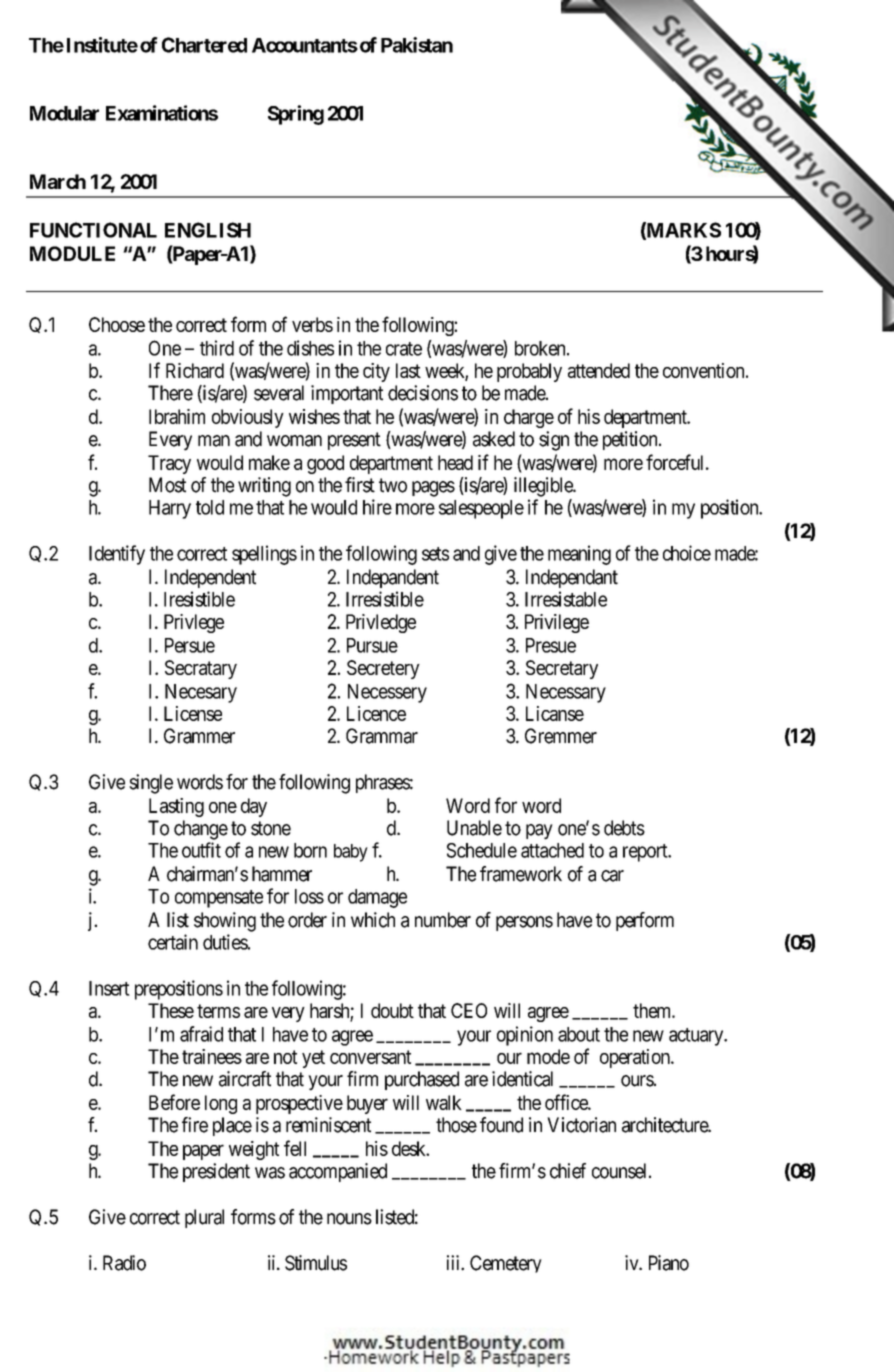  What do you see at coordinates (124, 1263) in the document?
I see `Radio` at bounding box center [124, 1263].
